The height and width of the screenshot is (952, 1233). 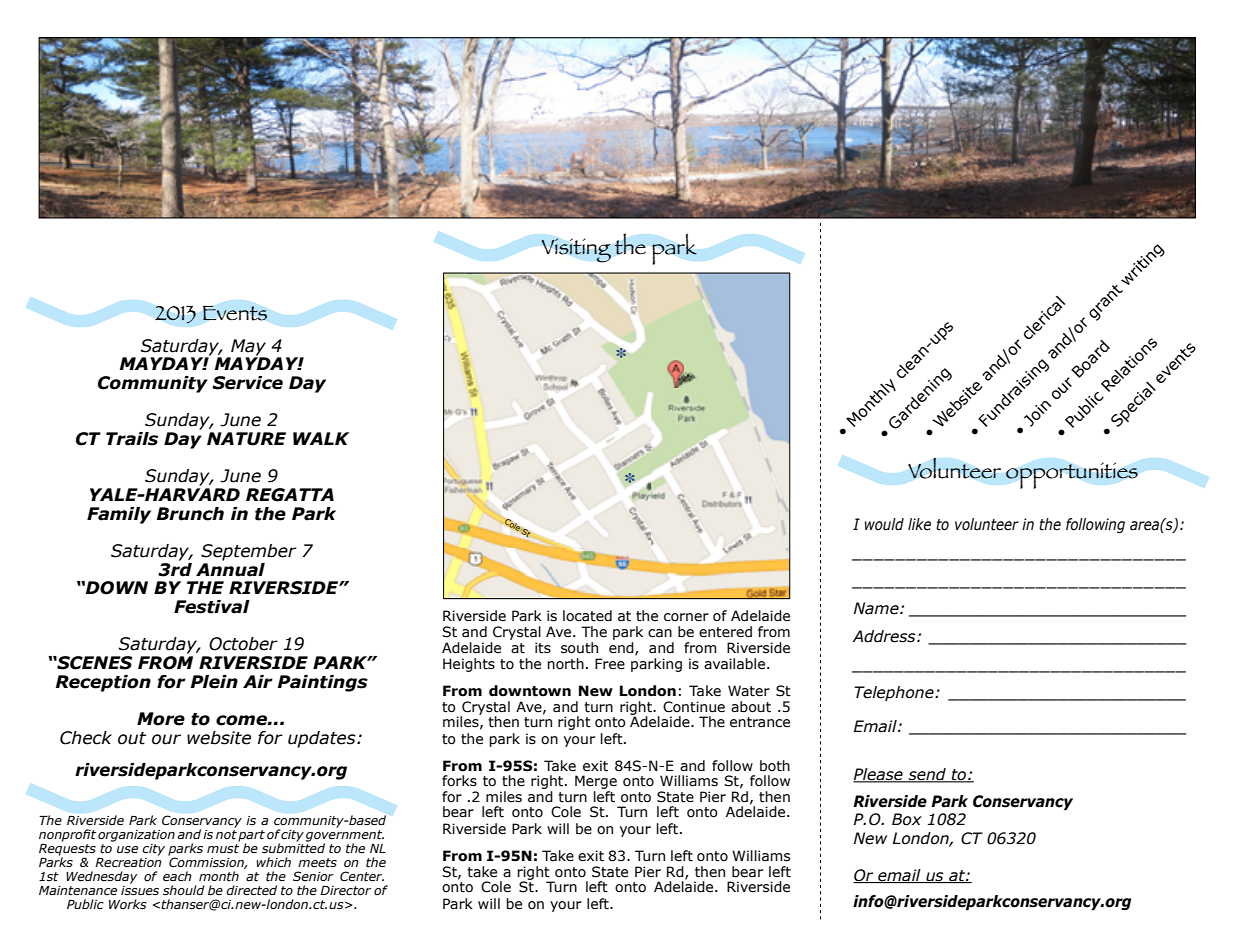 What do you see at coordinates (919, 524) in the screenshot?
I see `like` at bounding box center [919, 524].
